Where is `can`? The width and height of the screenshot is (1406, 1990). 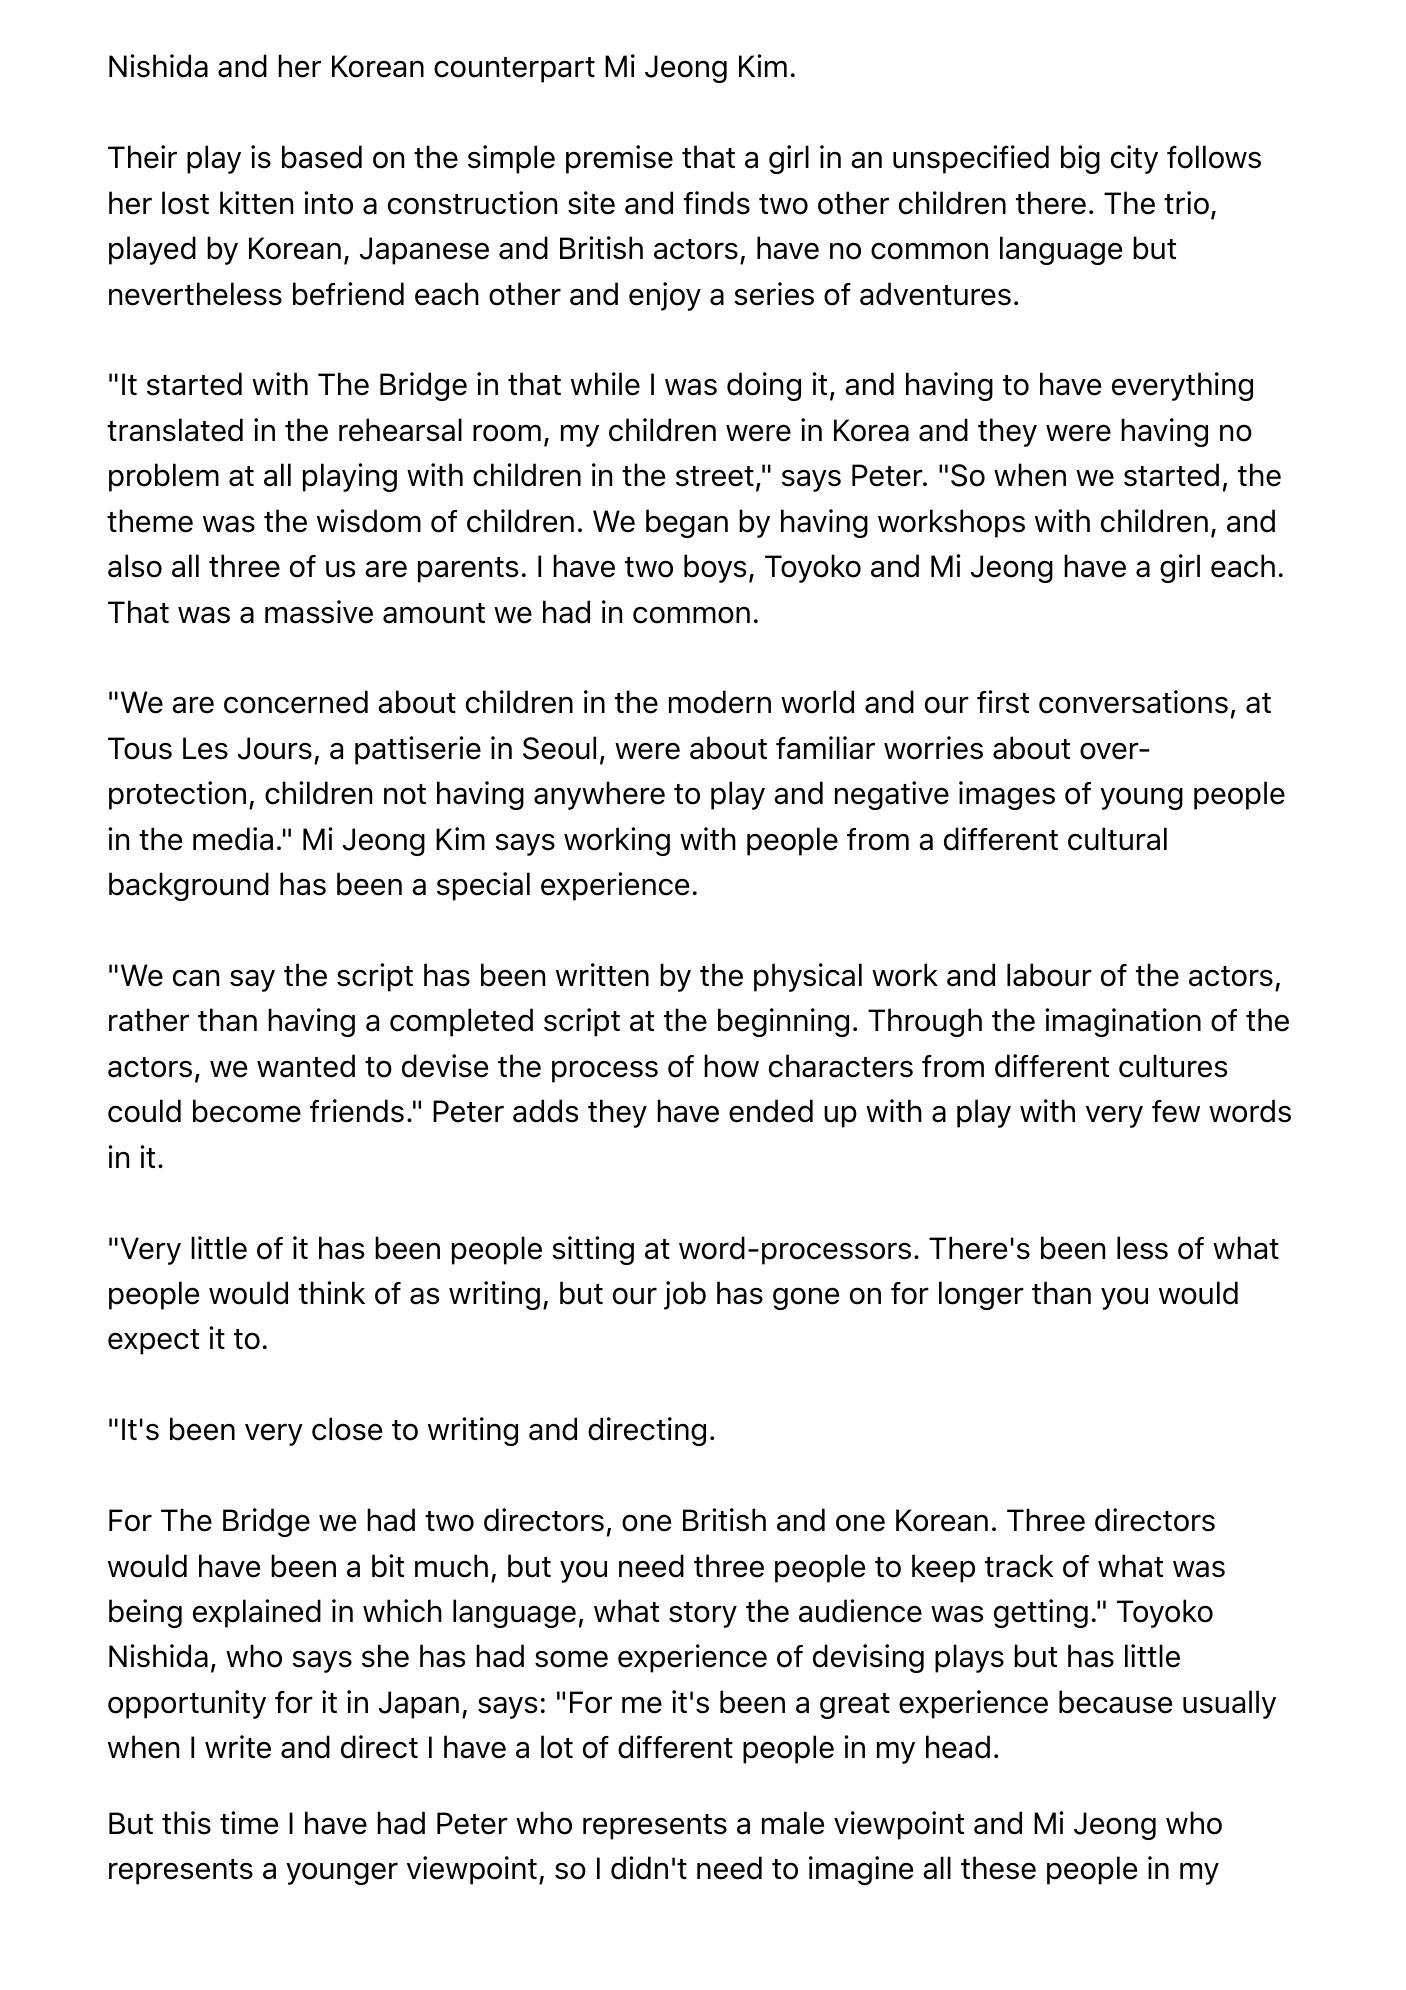 can is located at coordinates (196, 978).
